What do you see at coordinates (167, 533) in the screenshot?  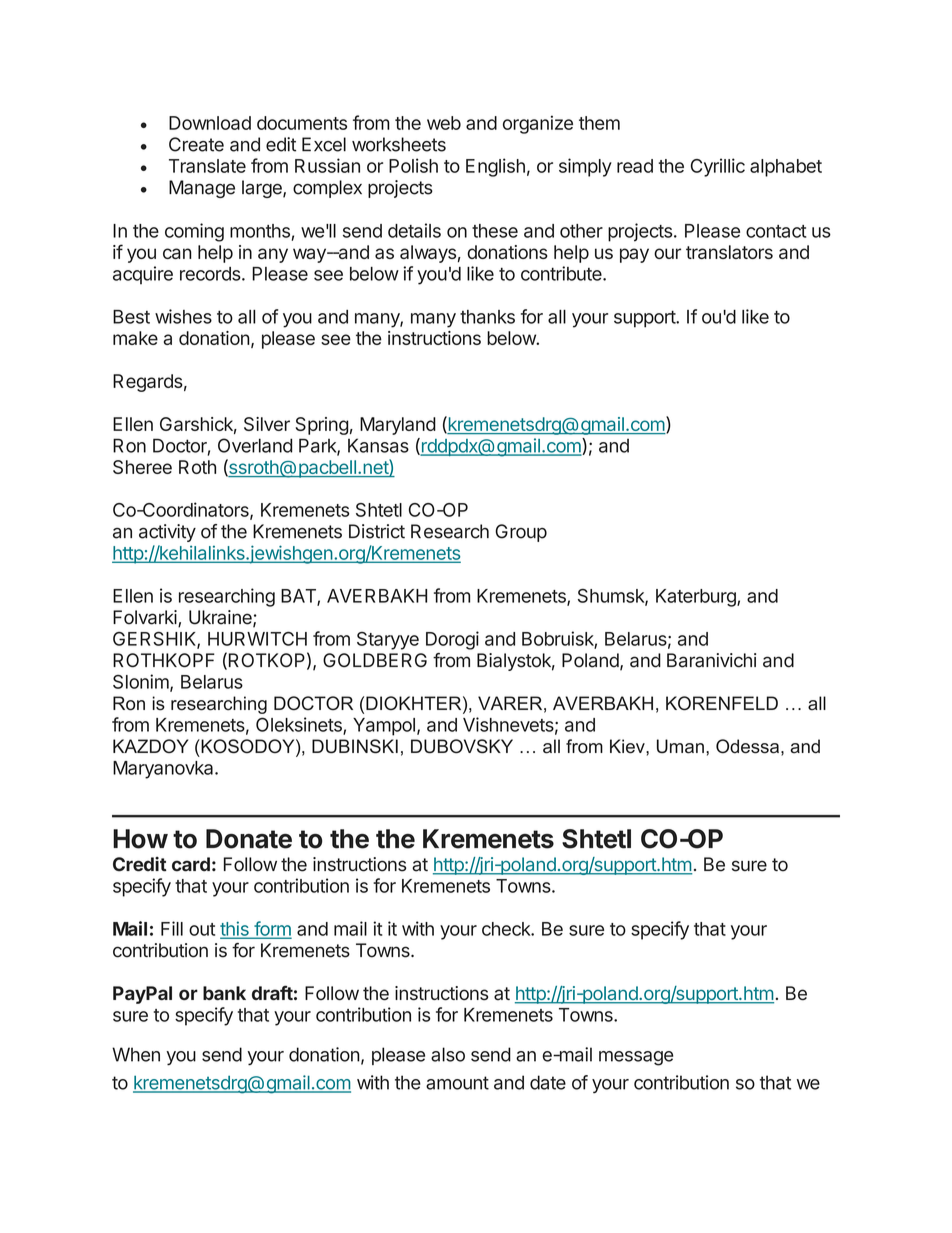 I see `activity` at bounding box center [167, 533].
